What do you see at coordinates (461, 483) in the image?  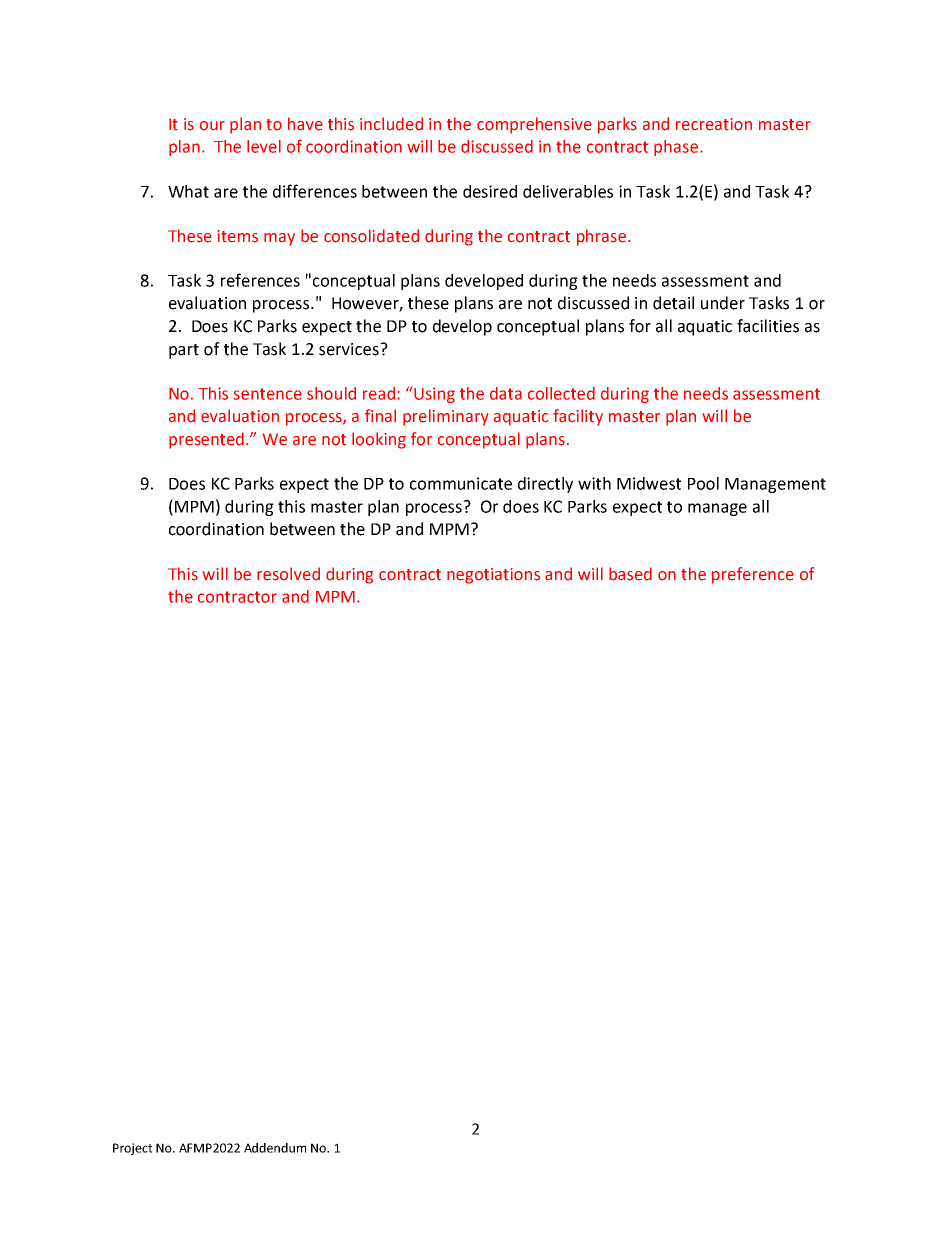 I see `communicate` at bounding box center [461, 483].
